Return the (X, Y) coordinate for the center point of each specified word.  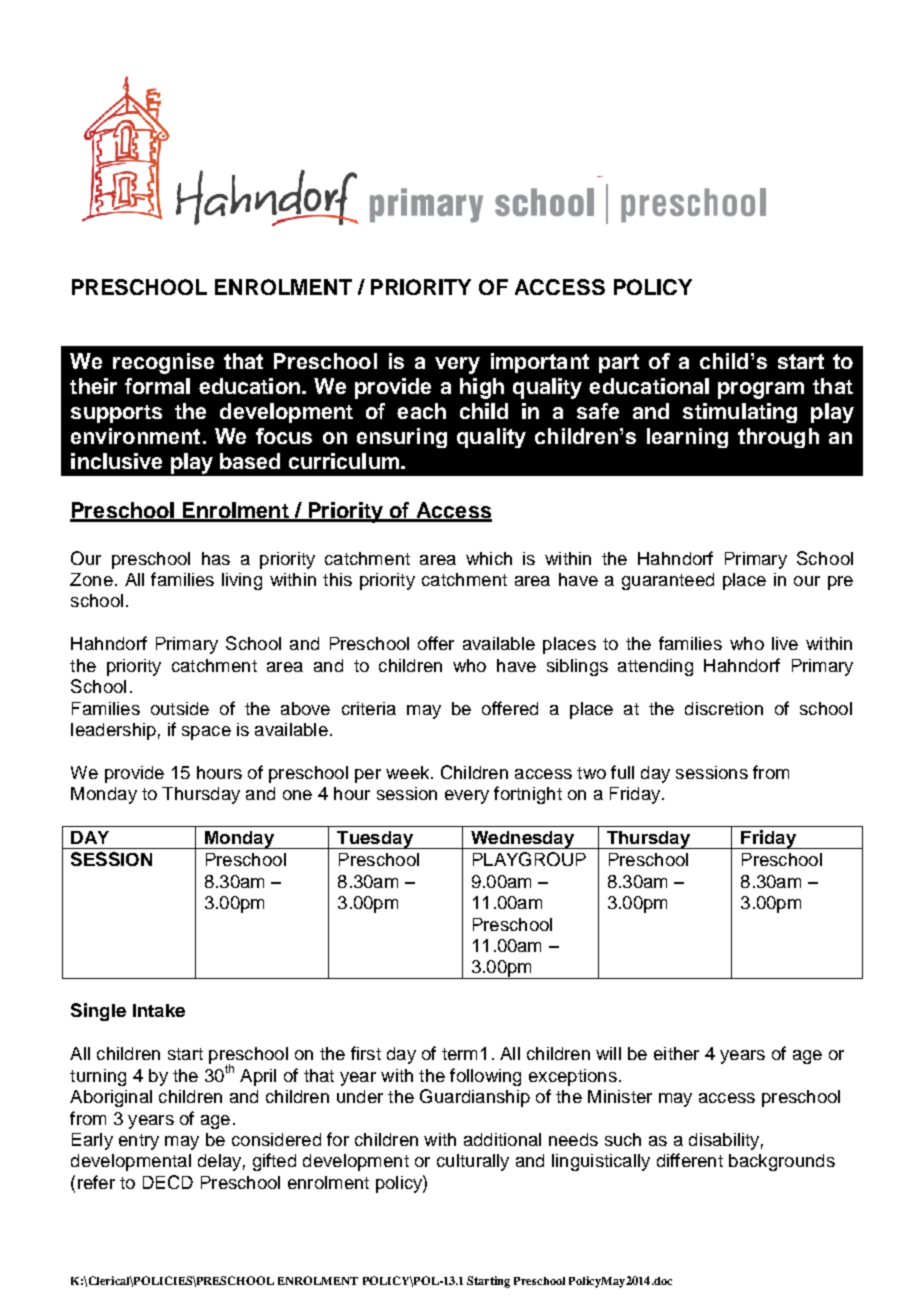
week (409, 772)
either (676, 1053)
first (366, 1053)
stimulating (740, 413)
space (206, 733)
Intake (159, 1010)
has (216, 558)
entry (139, 1142)
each (421, 411)
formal (157, 386)
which (489, 558)
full (622, 772)
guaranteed (668, 581)
